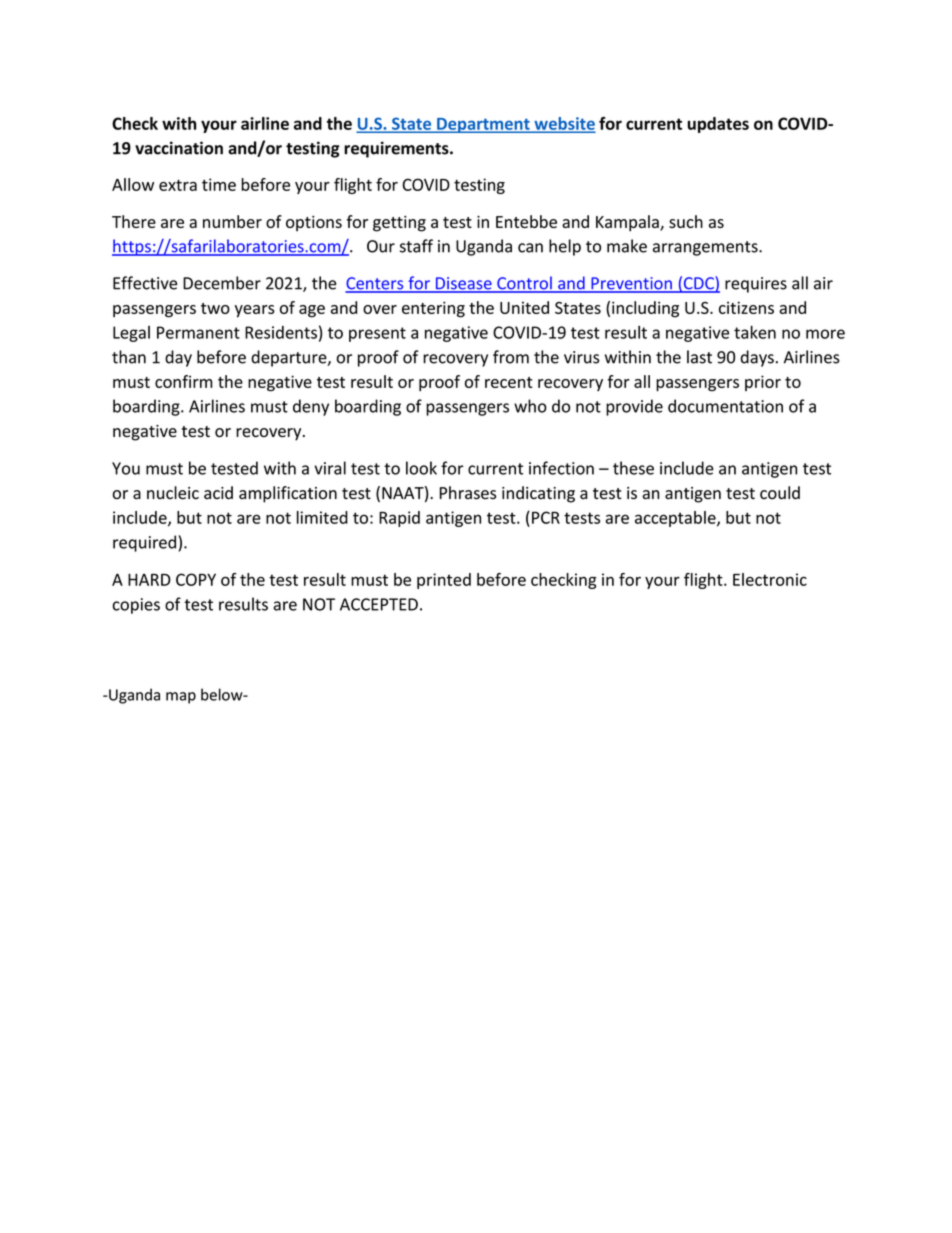 Image resolution: width=952 pixels, height=1233 pixels. I want to click on map, so click(181, 698).
